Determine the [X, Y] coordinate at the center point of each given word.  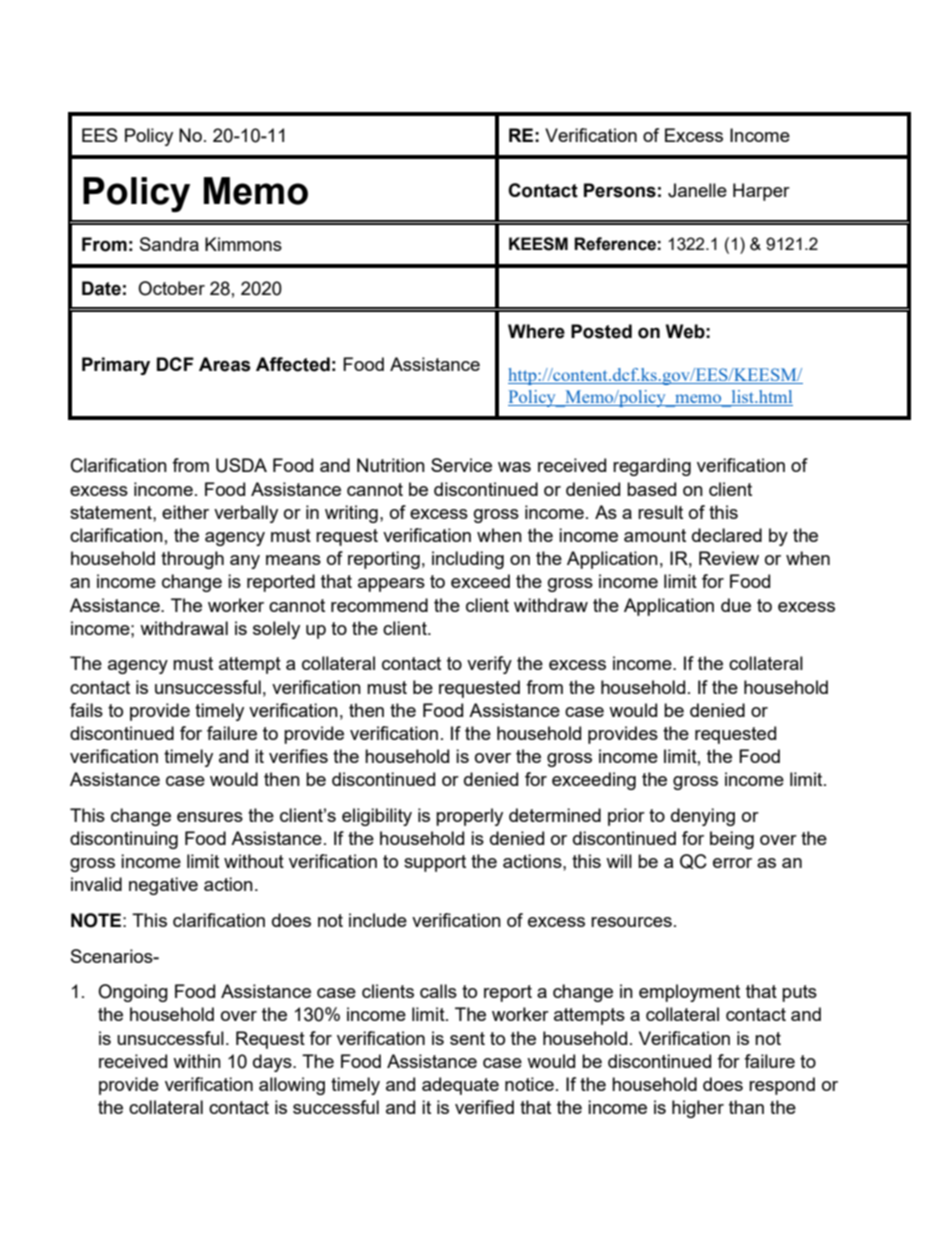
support [435, 863]
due [736, 605]
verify [489, 665]
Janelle [697, 190]
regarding [652, 467]
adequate [460, 1086]
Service [461, 465]
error [732, 863]
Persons [620, 190]
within [197, 1061]
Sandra [169, 244]
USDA [241, 465]
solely [276, 630]
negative [163, 886]
